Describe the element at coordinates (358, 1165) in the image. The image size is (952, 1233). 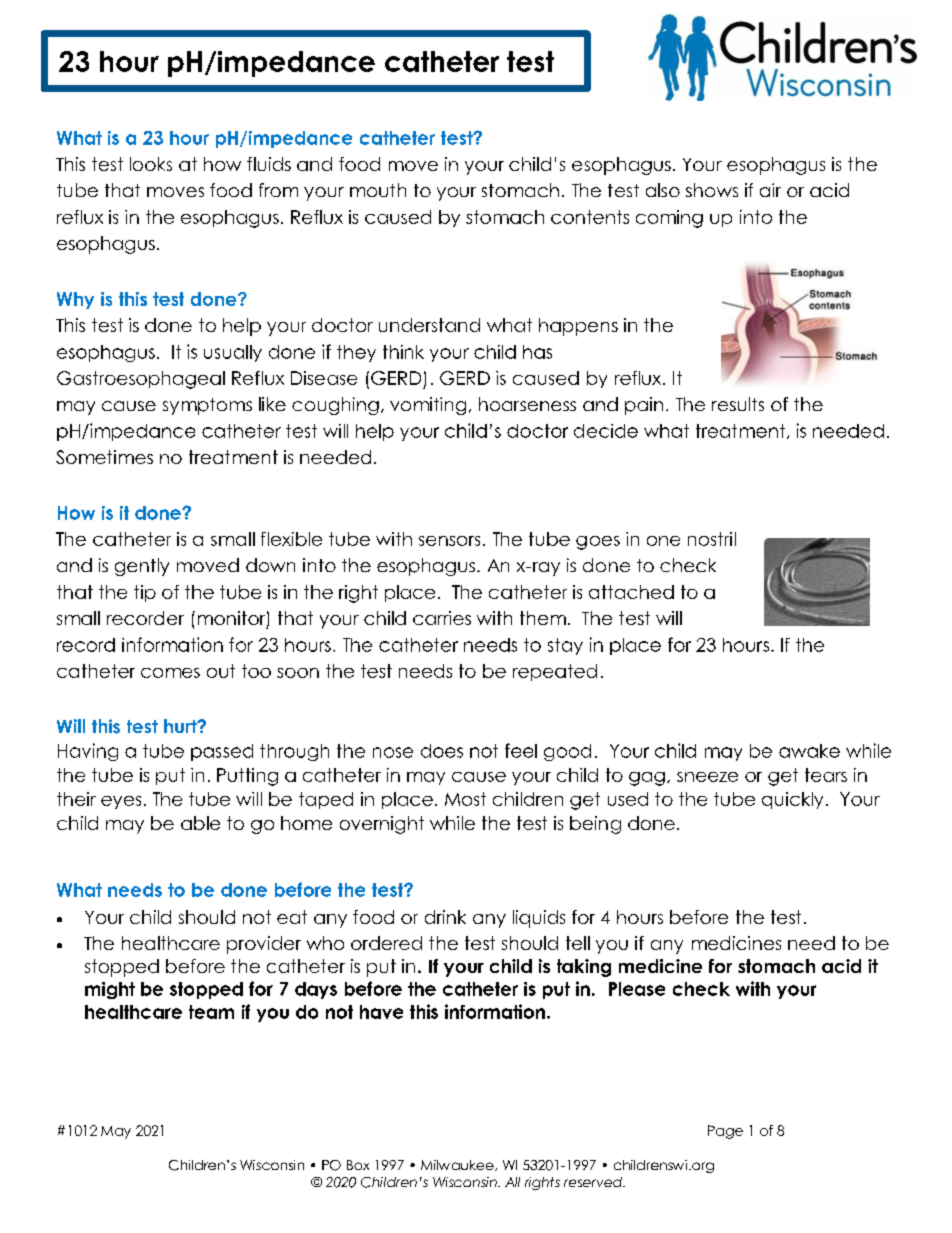
I see `Box` at that location.
